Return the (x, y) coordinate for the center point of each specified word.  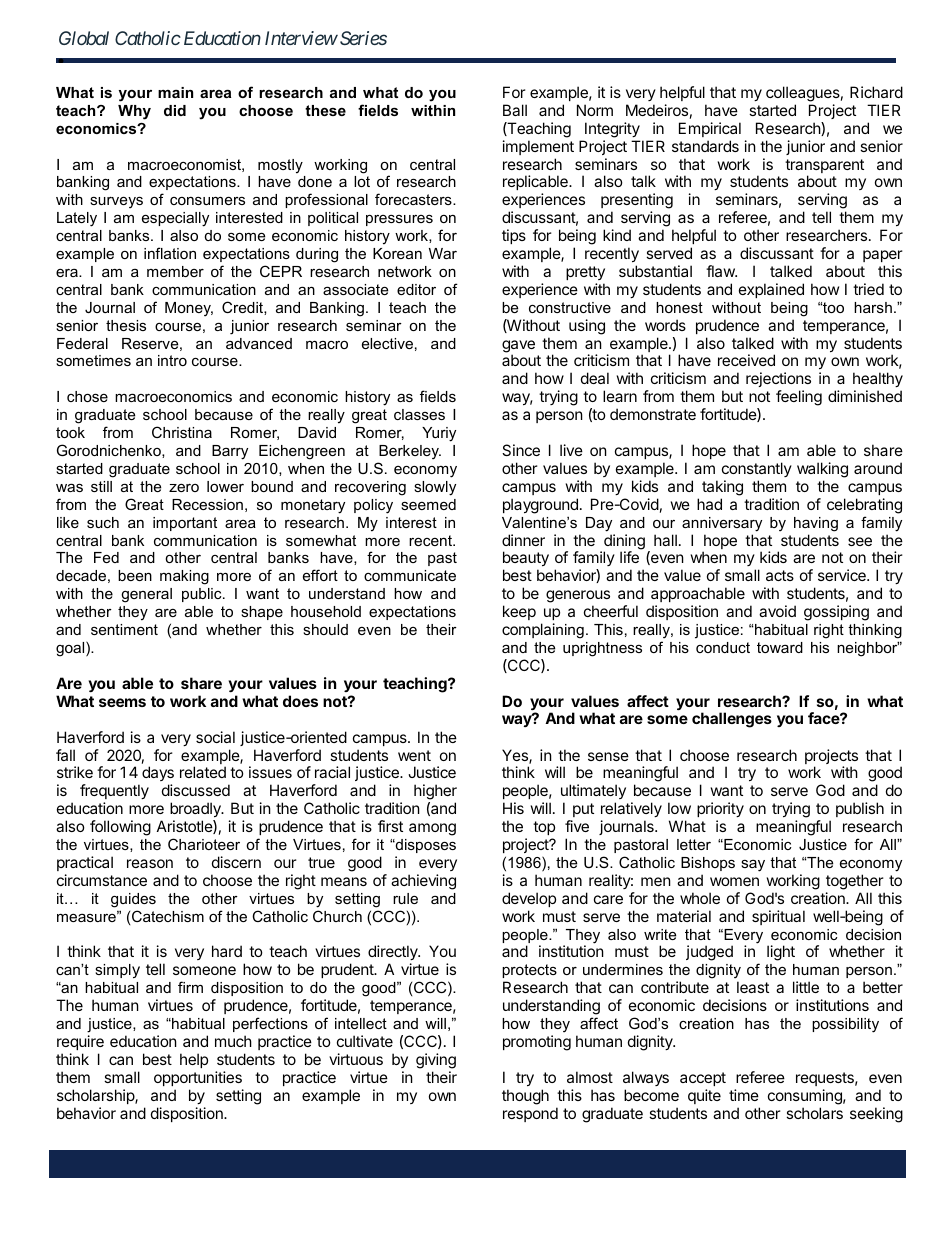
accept (703, 1079)
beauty (526, 560)
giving (436, 1061)
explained (771, 290)
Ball (515, 110)
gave (518, 347)
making (184, 577)
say (753, 865)
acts (780, 575)
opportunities (198, 1078)
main (175, 92)
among (432, 829)
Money (189, 309)
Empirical (710, 129)
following (120, 828)
